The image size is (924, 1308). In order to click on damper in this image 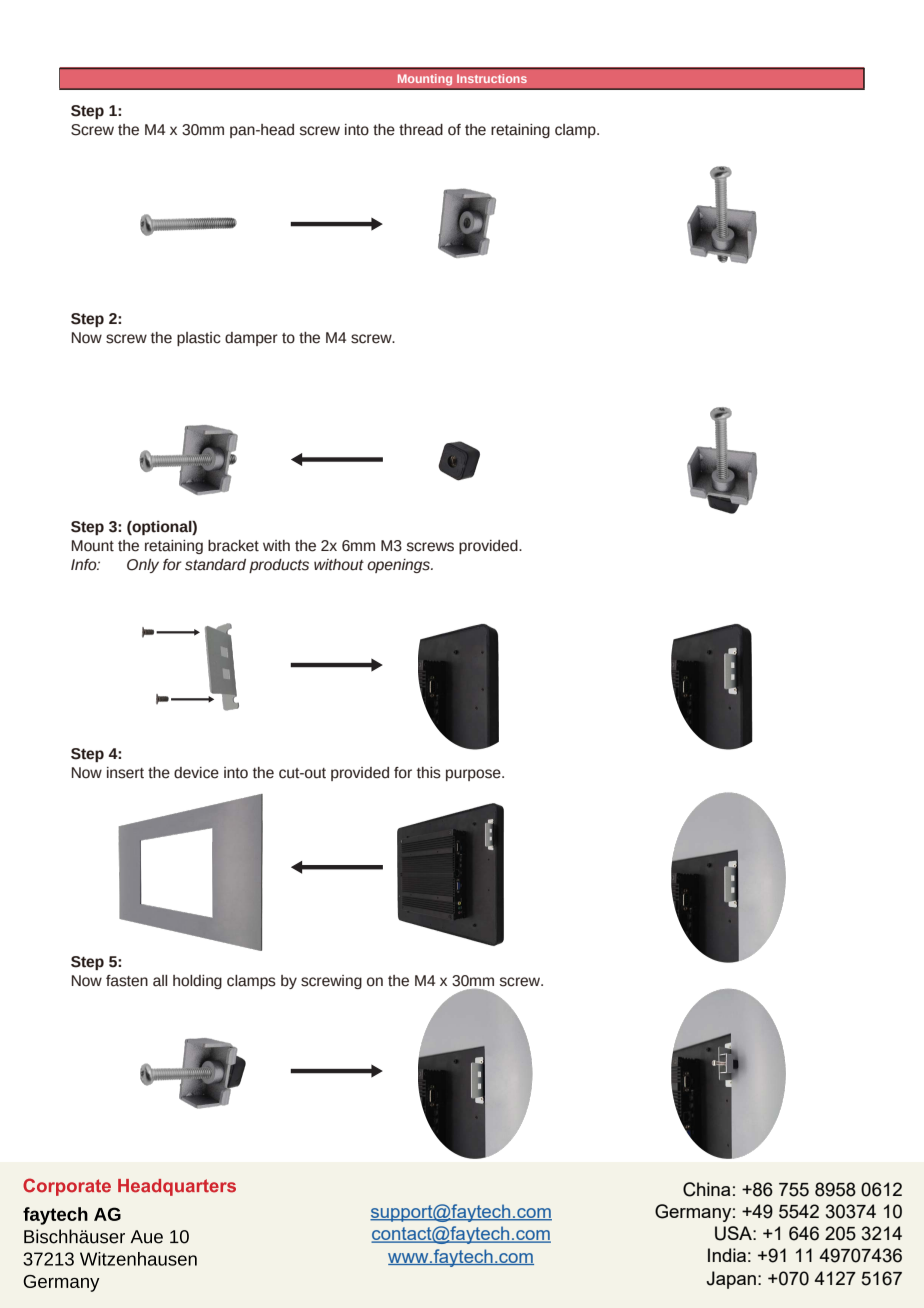, I will do `click(251, 339)`.
